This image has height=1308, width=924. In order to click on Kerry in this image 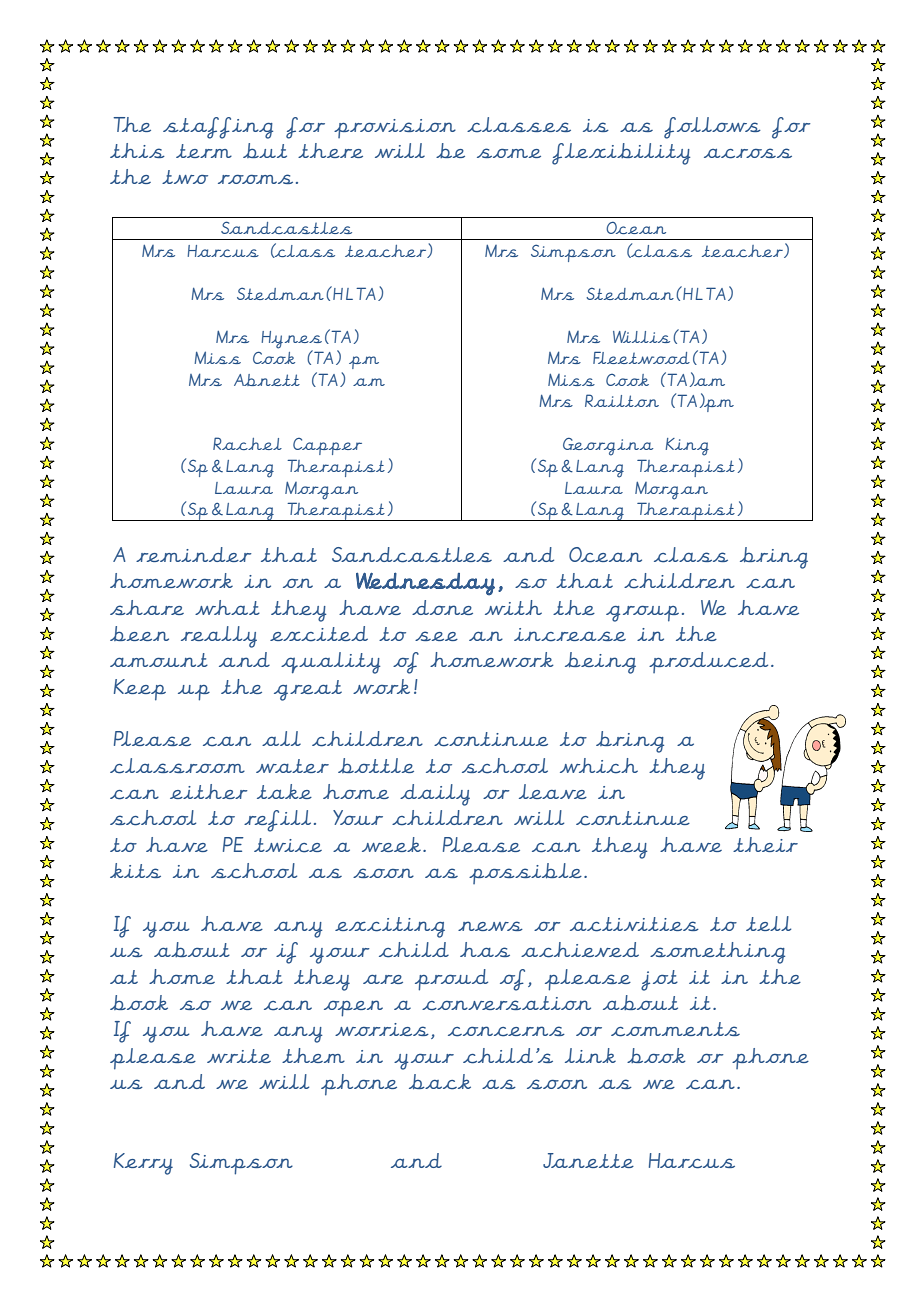, I will do `click(143, 1164)`.
